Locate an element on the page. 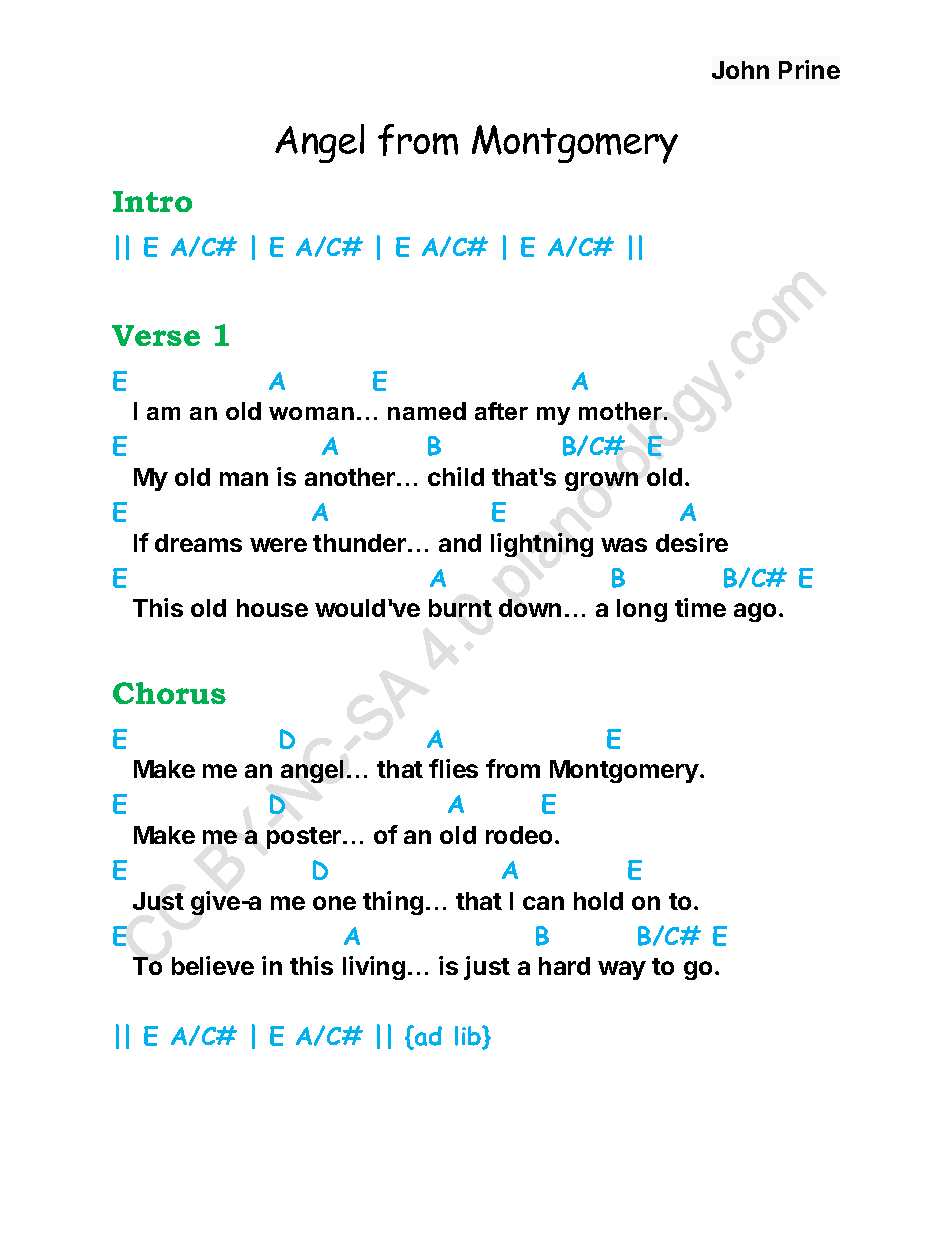 This page has height=1233, width=952. and is located at coordinates (460, 543).
